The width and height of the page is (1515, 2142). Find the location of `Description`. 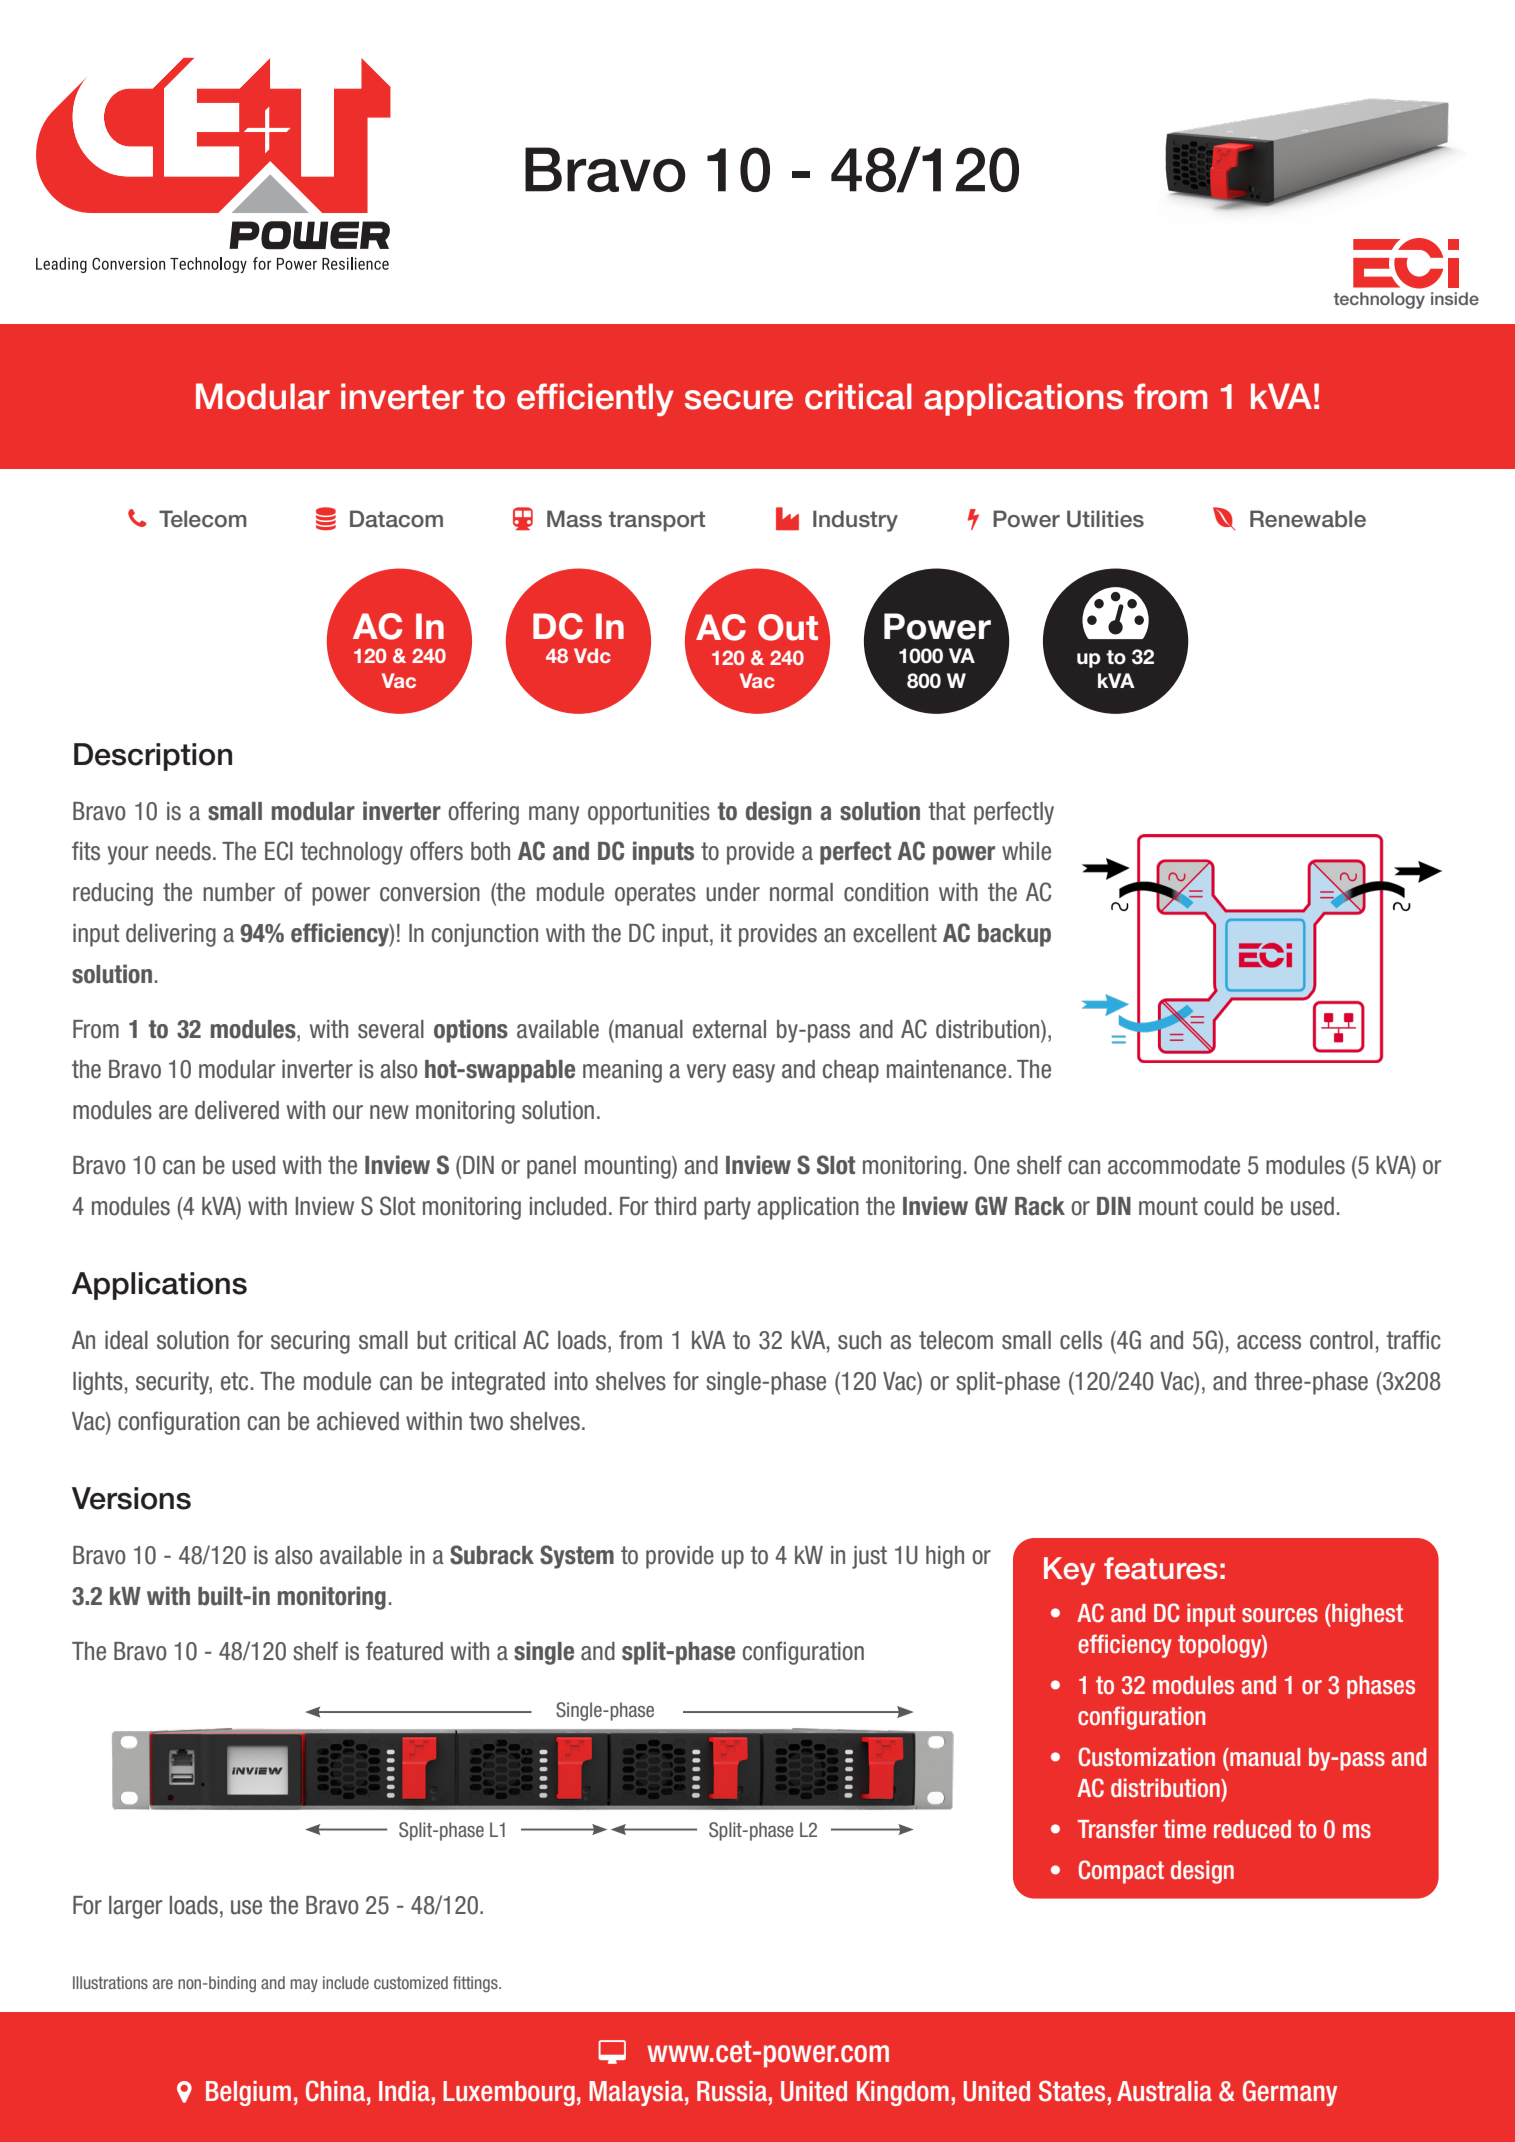

Description is located at coordinates (153, 757).
